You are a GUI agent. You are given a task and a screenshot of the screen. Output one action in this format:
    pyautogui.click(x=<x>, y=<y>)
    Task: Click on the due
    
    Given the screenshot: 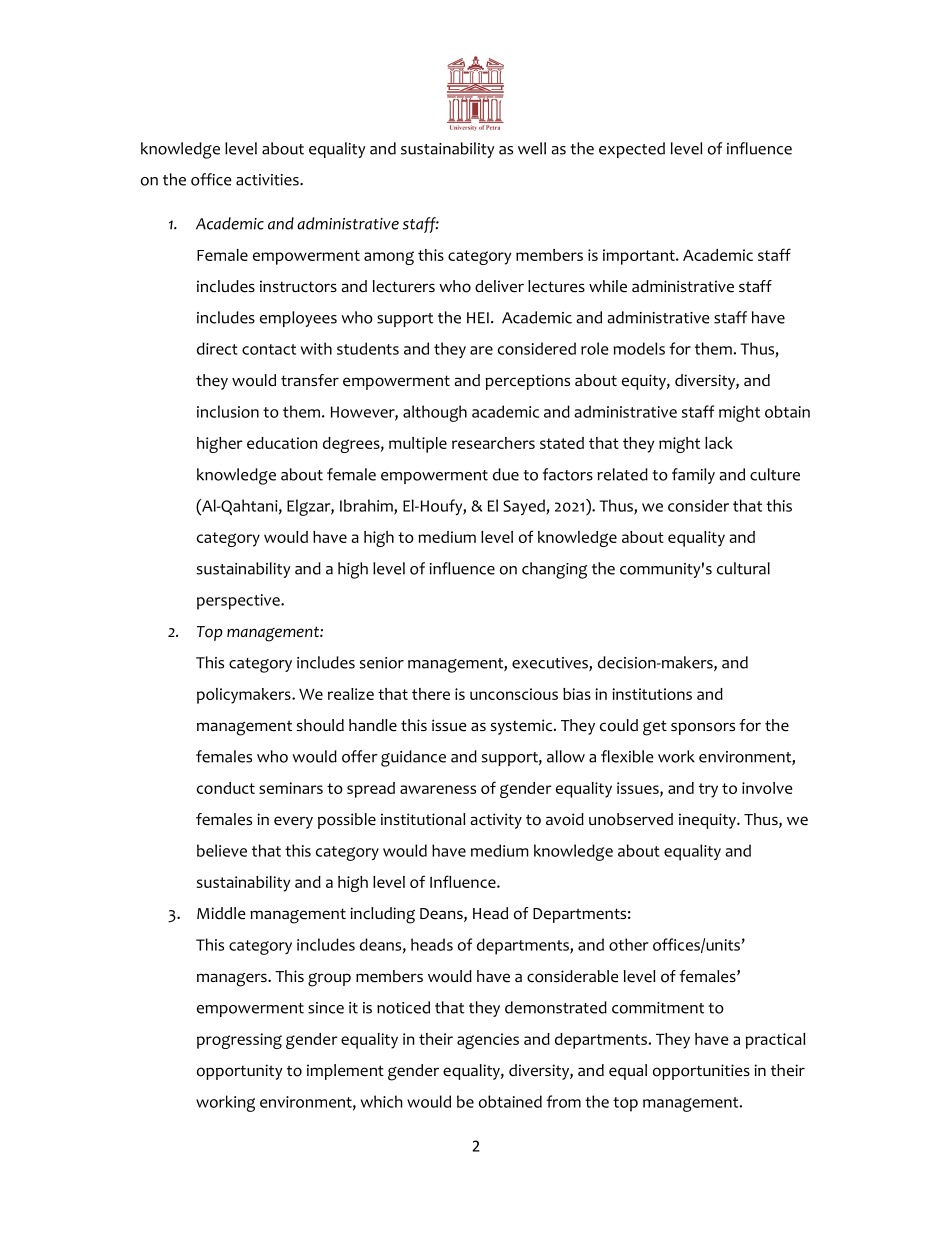 What is the action you would take?
    pyautogui.click(x=506, y=474)
